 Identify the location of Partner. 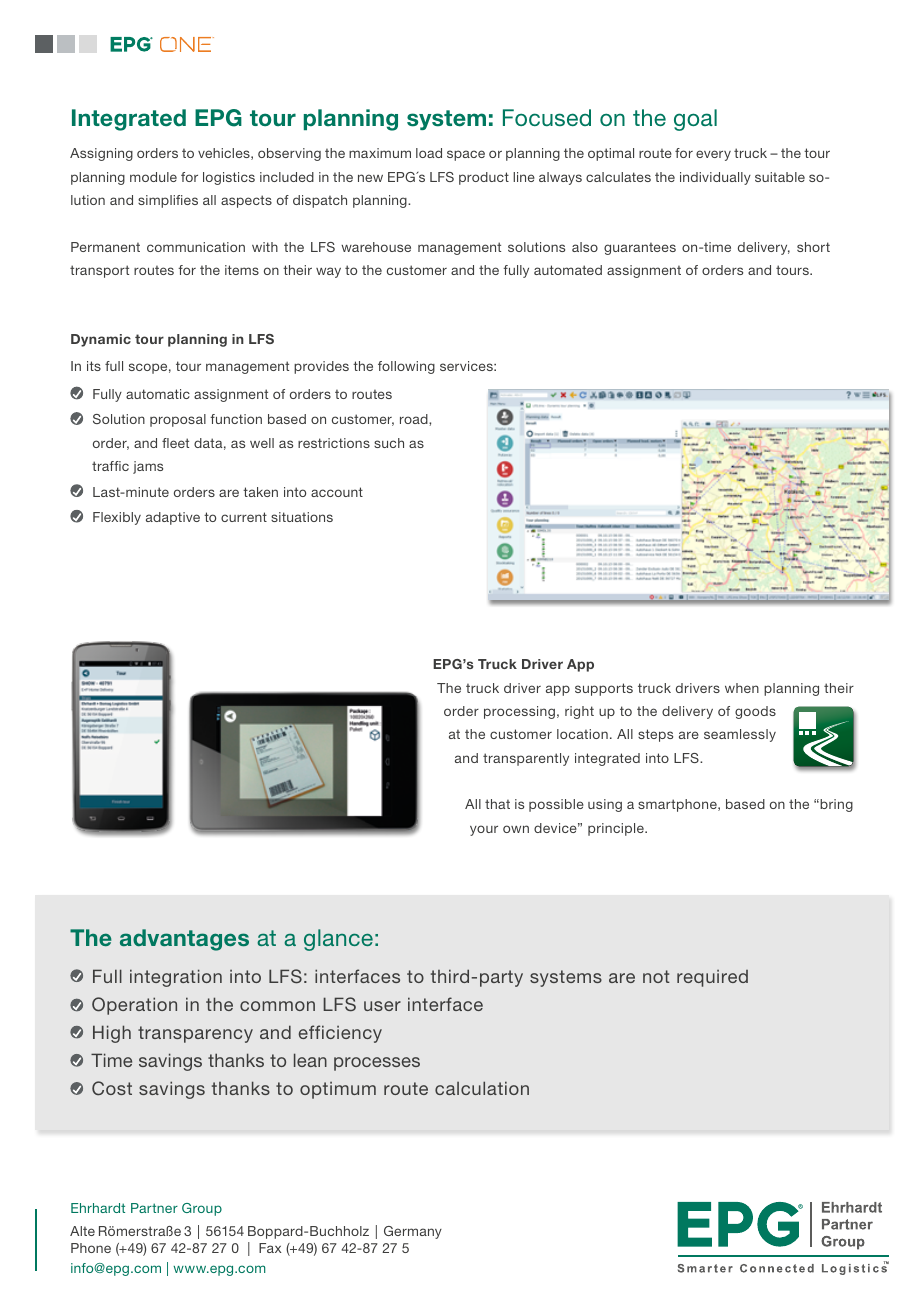
(154, 1208).
